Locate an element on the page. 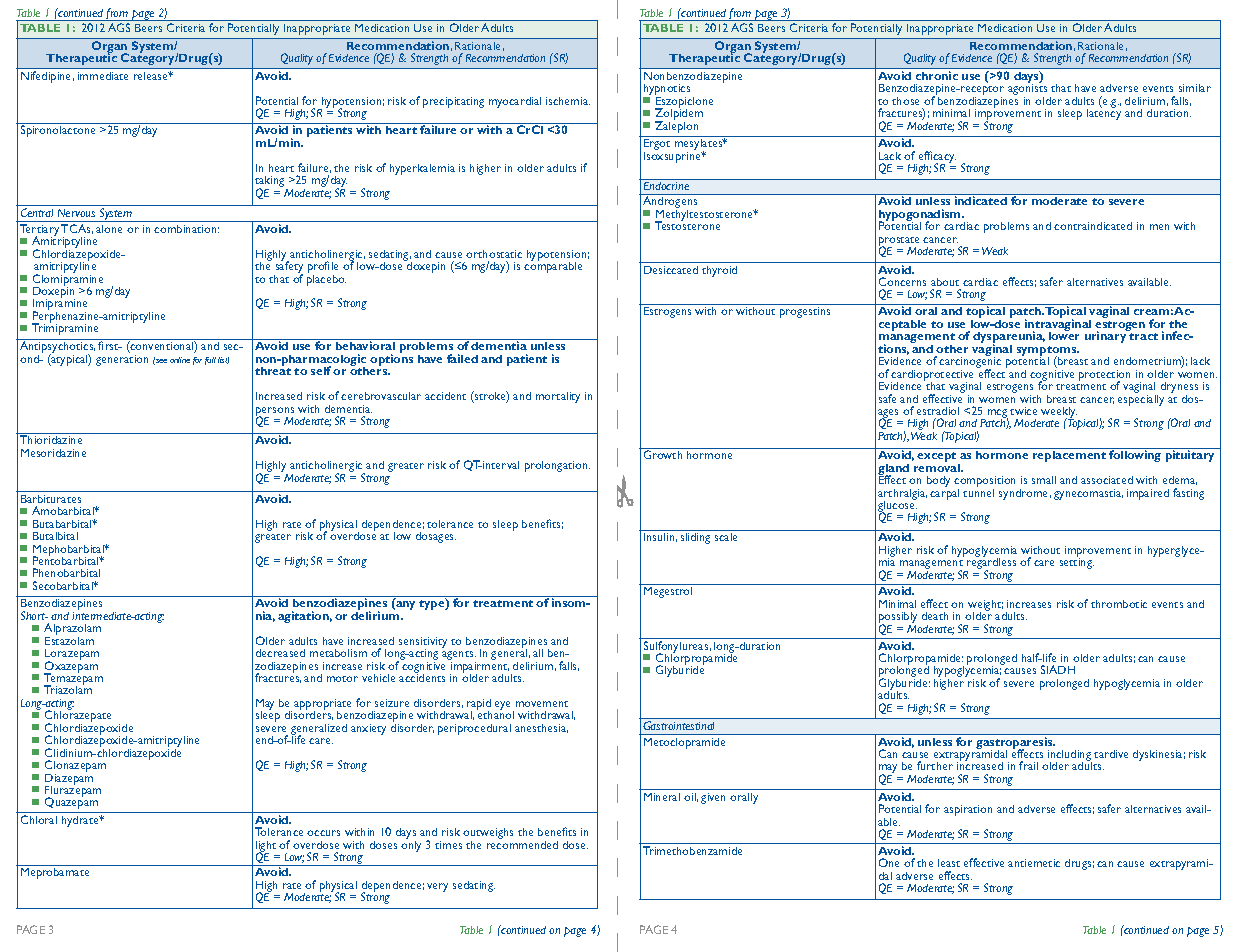 The height and width of the document is (952, 1233). light is located at coordinates (266, 848).
